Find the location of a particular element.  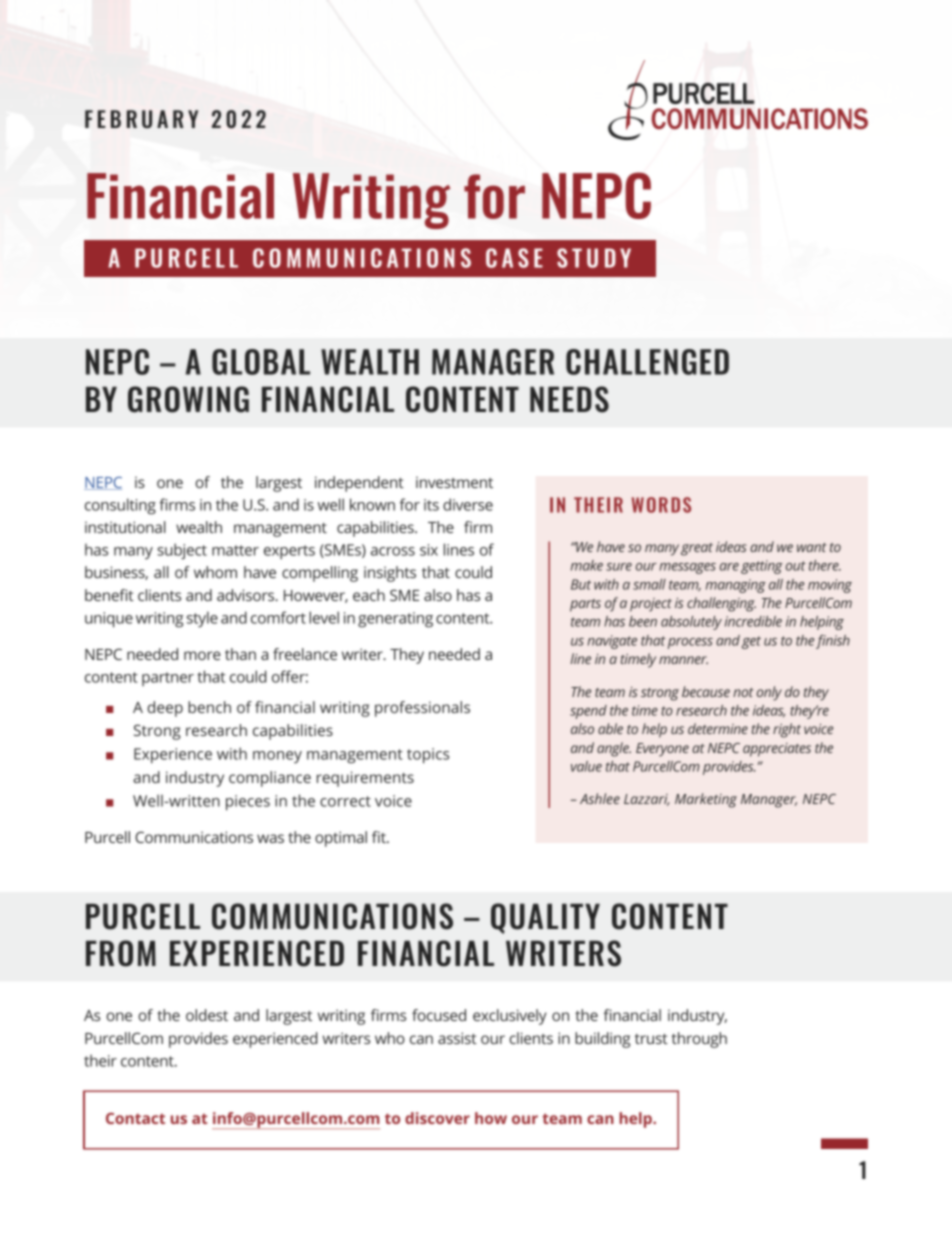

generating is located at coordinates (395, 620).
